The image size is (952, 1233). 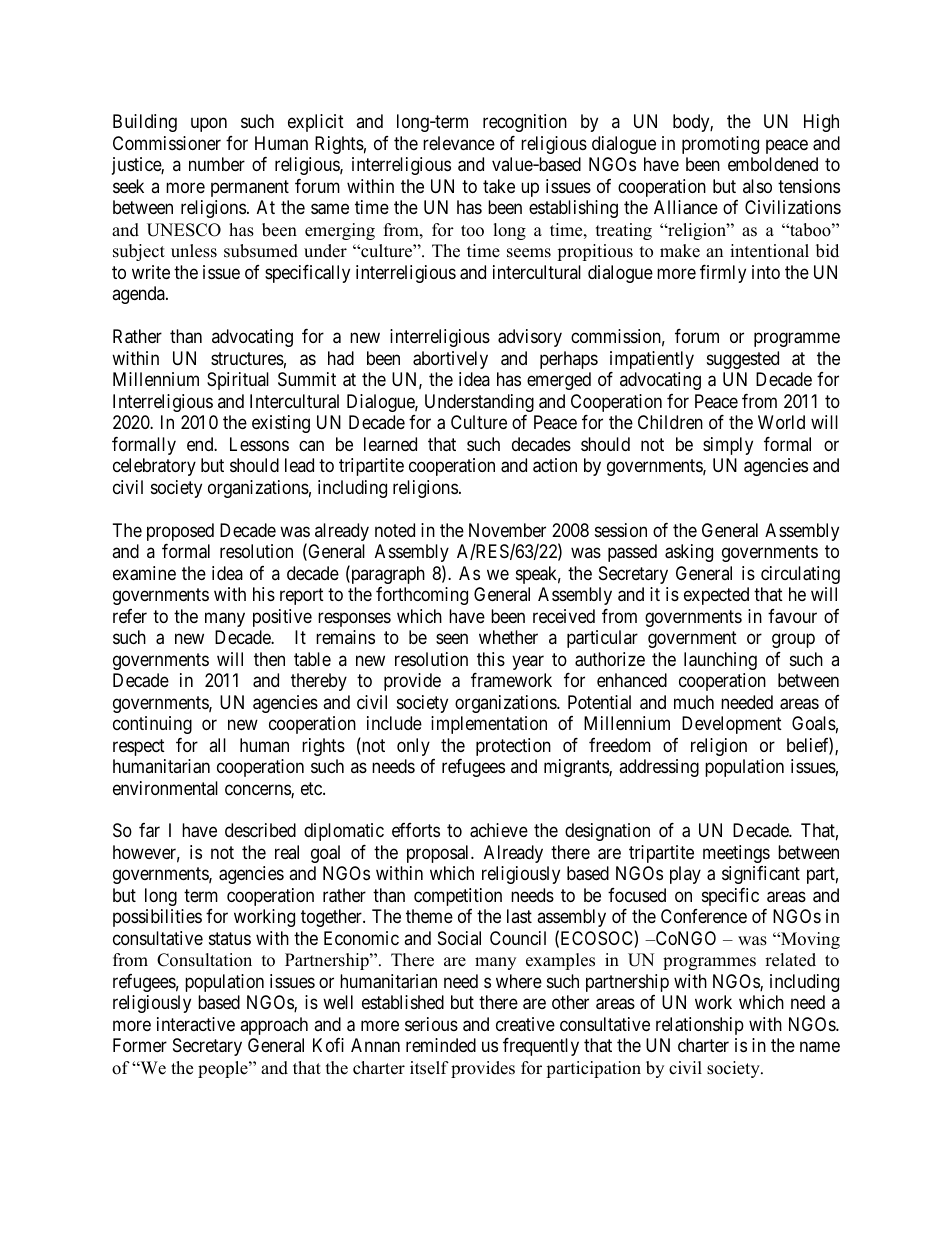 I want to click on relevance, so click(x=459, y=143).
